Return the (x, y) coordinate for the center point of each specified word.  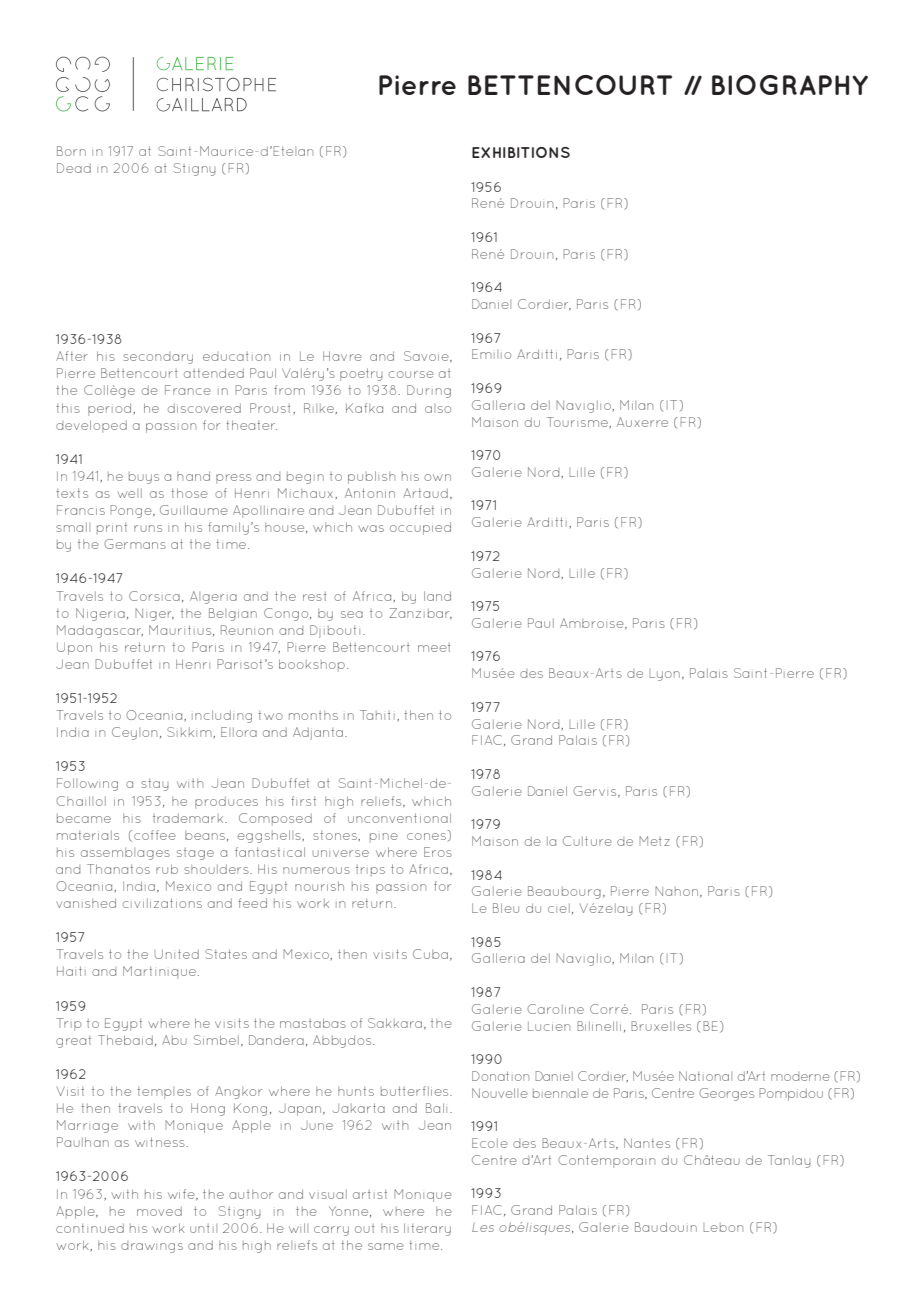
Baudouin (666, 1227)
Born (71, 151)
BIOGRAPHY (790, 85)
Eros (438, 852)
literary (427, 1229)
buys (144, 478)
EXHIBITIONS (521, 152)
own (437, 477)
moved (159, 1211)
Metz (654, 841)
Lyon (664, 675)
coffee (155, 835)
